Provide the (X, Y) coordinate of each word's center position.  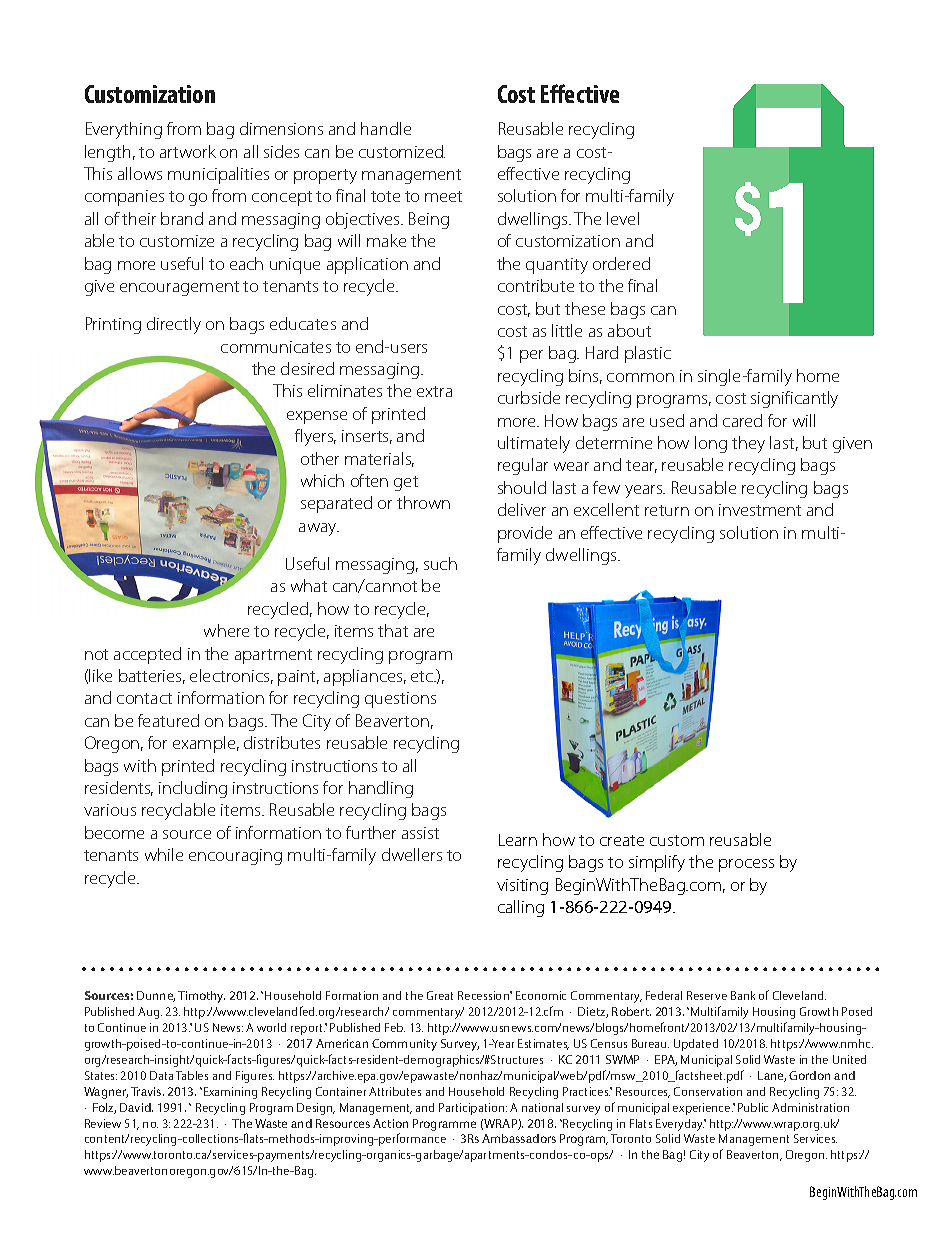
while (164, 854)
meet (443, 196)
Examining (230, 1093)
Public (753, 1107)
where (226, 630)
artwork (188, 151)
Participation (473, 1109)
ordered (621, 263)
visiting (522, 887)
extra (434, 391)
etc (423, 676)
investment (760, 510)
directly (174, 325)
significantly (794, 399)
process (746, 865)
